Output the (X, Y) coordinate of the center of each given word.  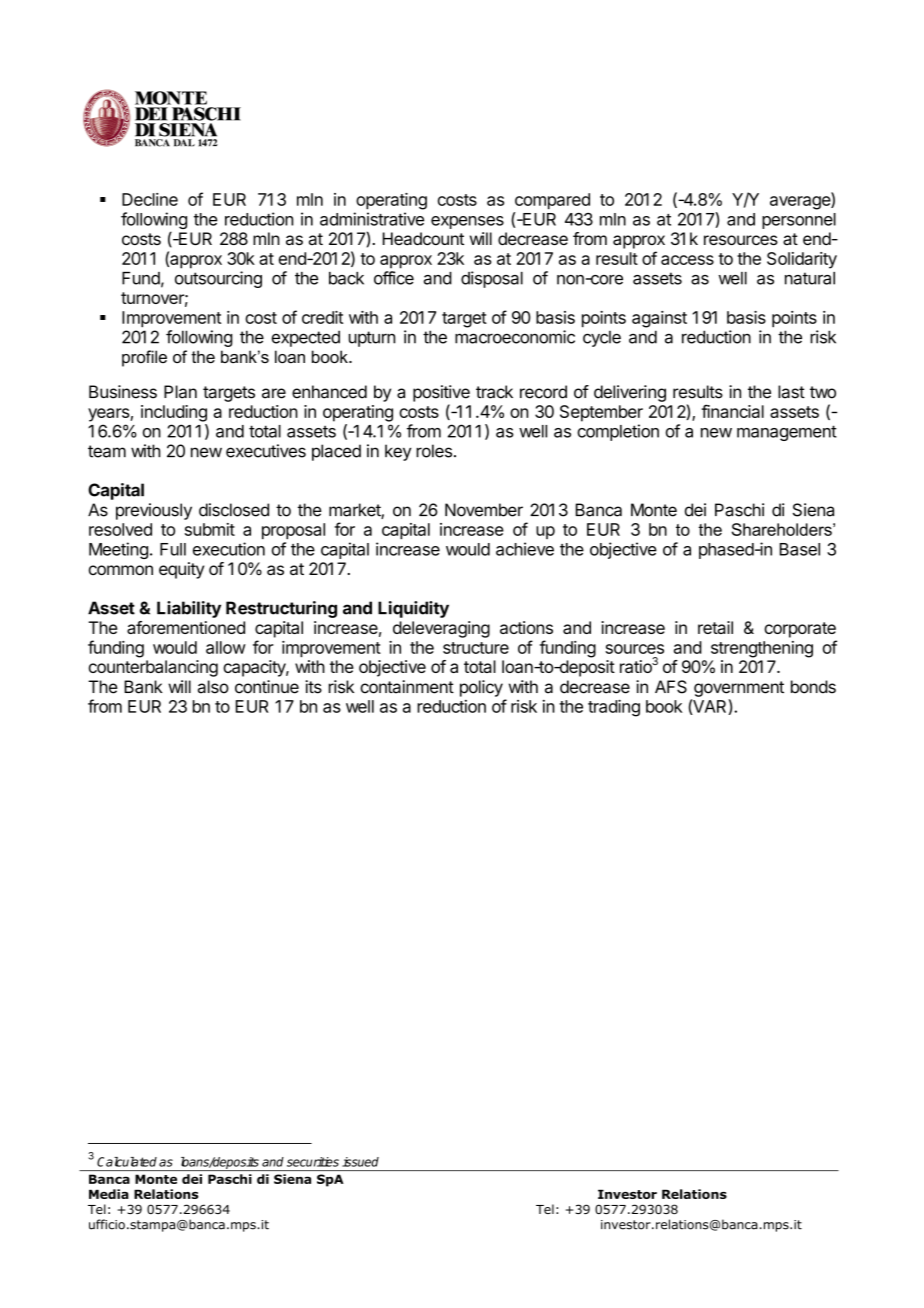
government (739, 689)
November (484, 510)
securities (313, 1162)
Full (173, 549)
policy (481, 688)
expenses (467, 222)
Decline (150, 199)
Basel (800, 549)
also (213, 687)
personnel (799, 221)
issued (360, 1162)
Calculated (127, 1162)
